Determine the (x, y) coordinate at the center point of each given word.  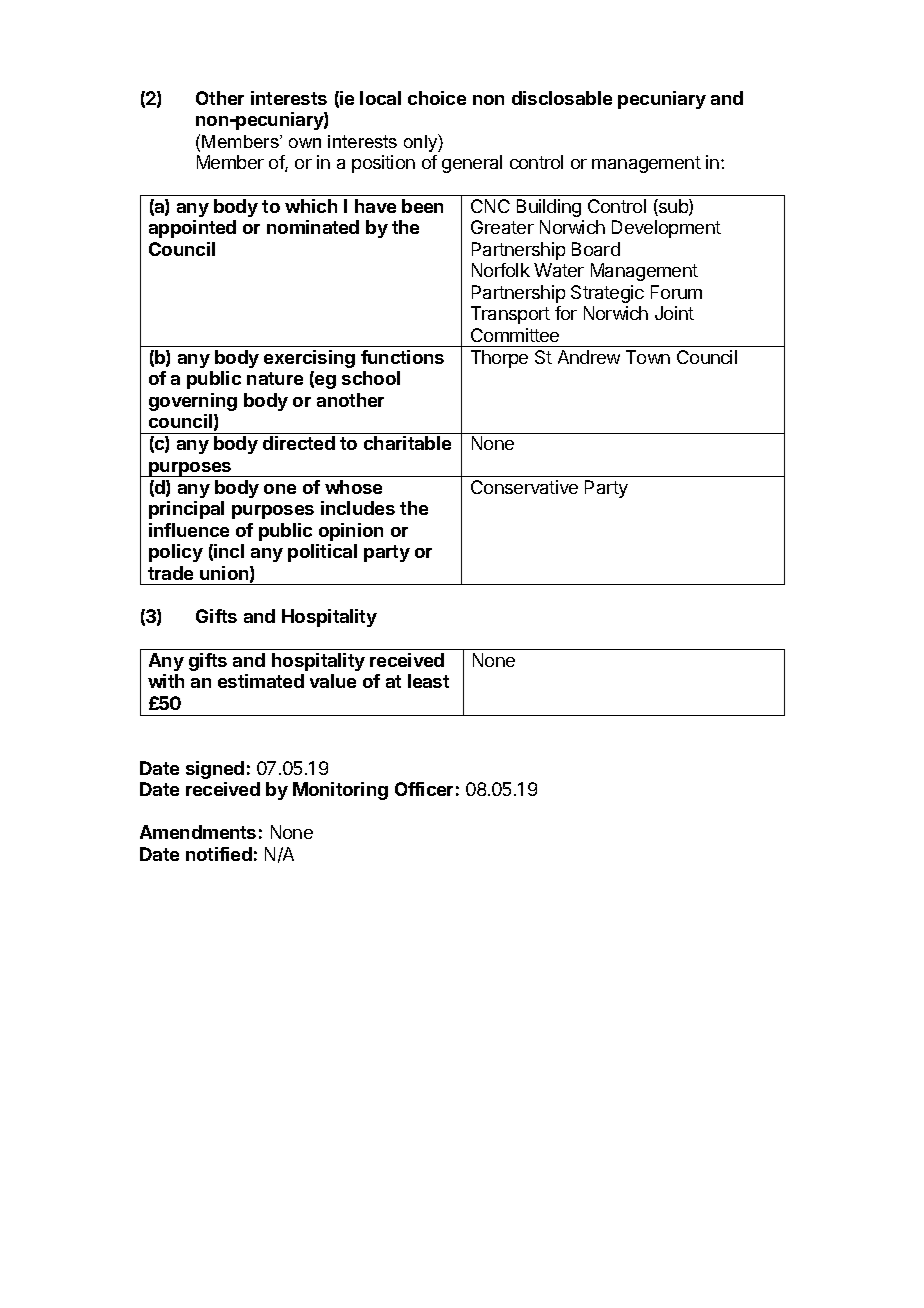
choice (437, 98)
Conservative (524, 487)
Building (549, 208)
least (428, 681)
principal (186, 510)
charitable (407, 443)
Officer (424, 789)
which (311, 206)
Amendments (198, 832)
